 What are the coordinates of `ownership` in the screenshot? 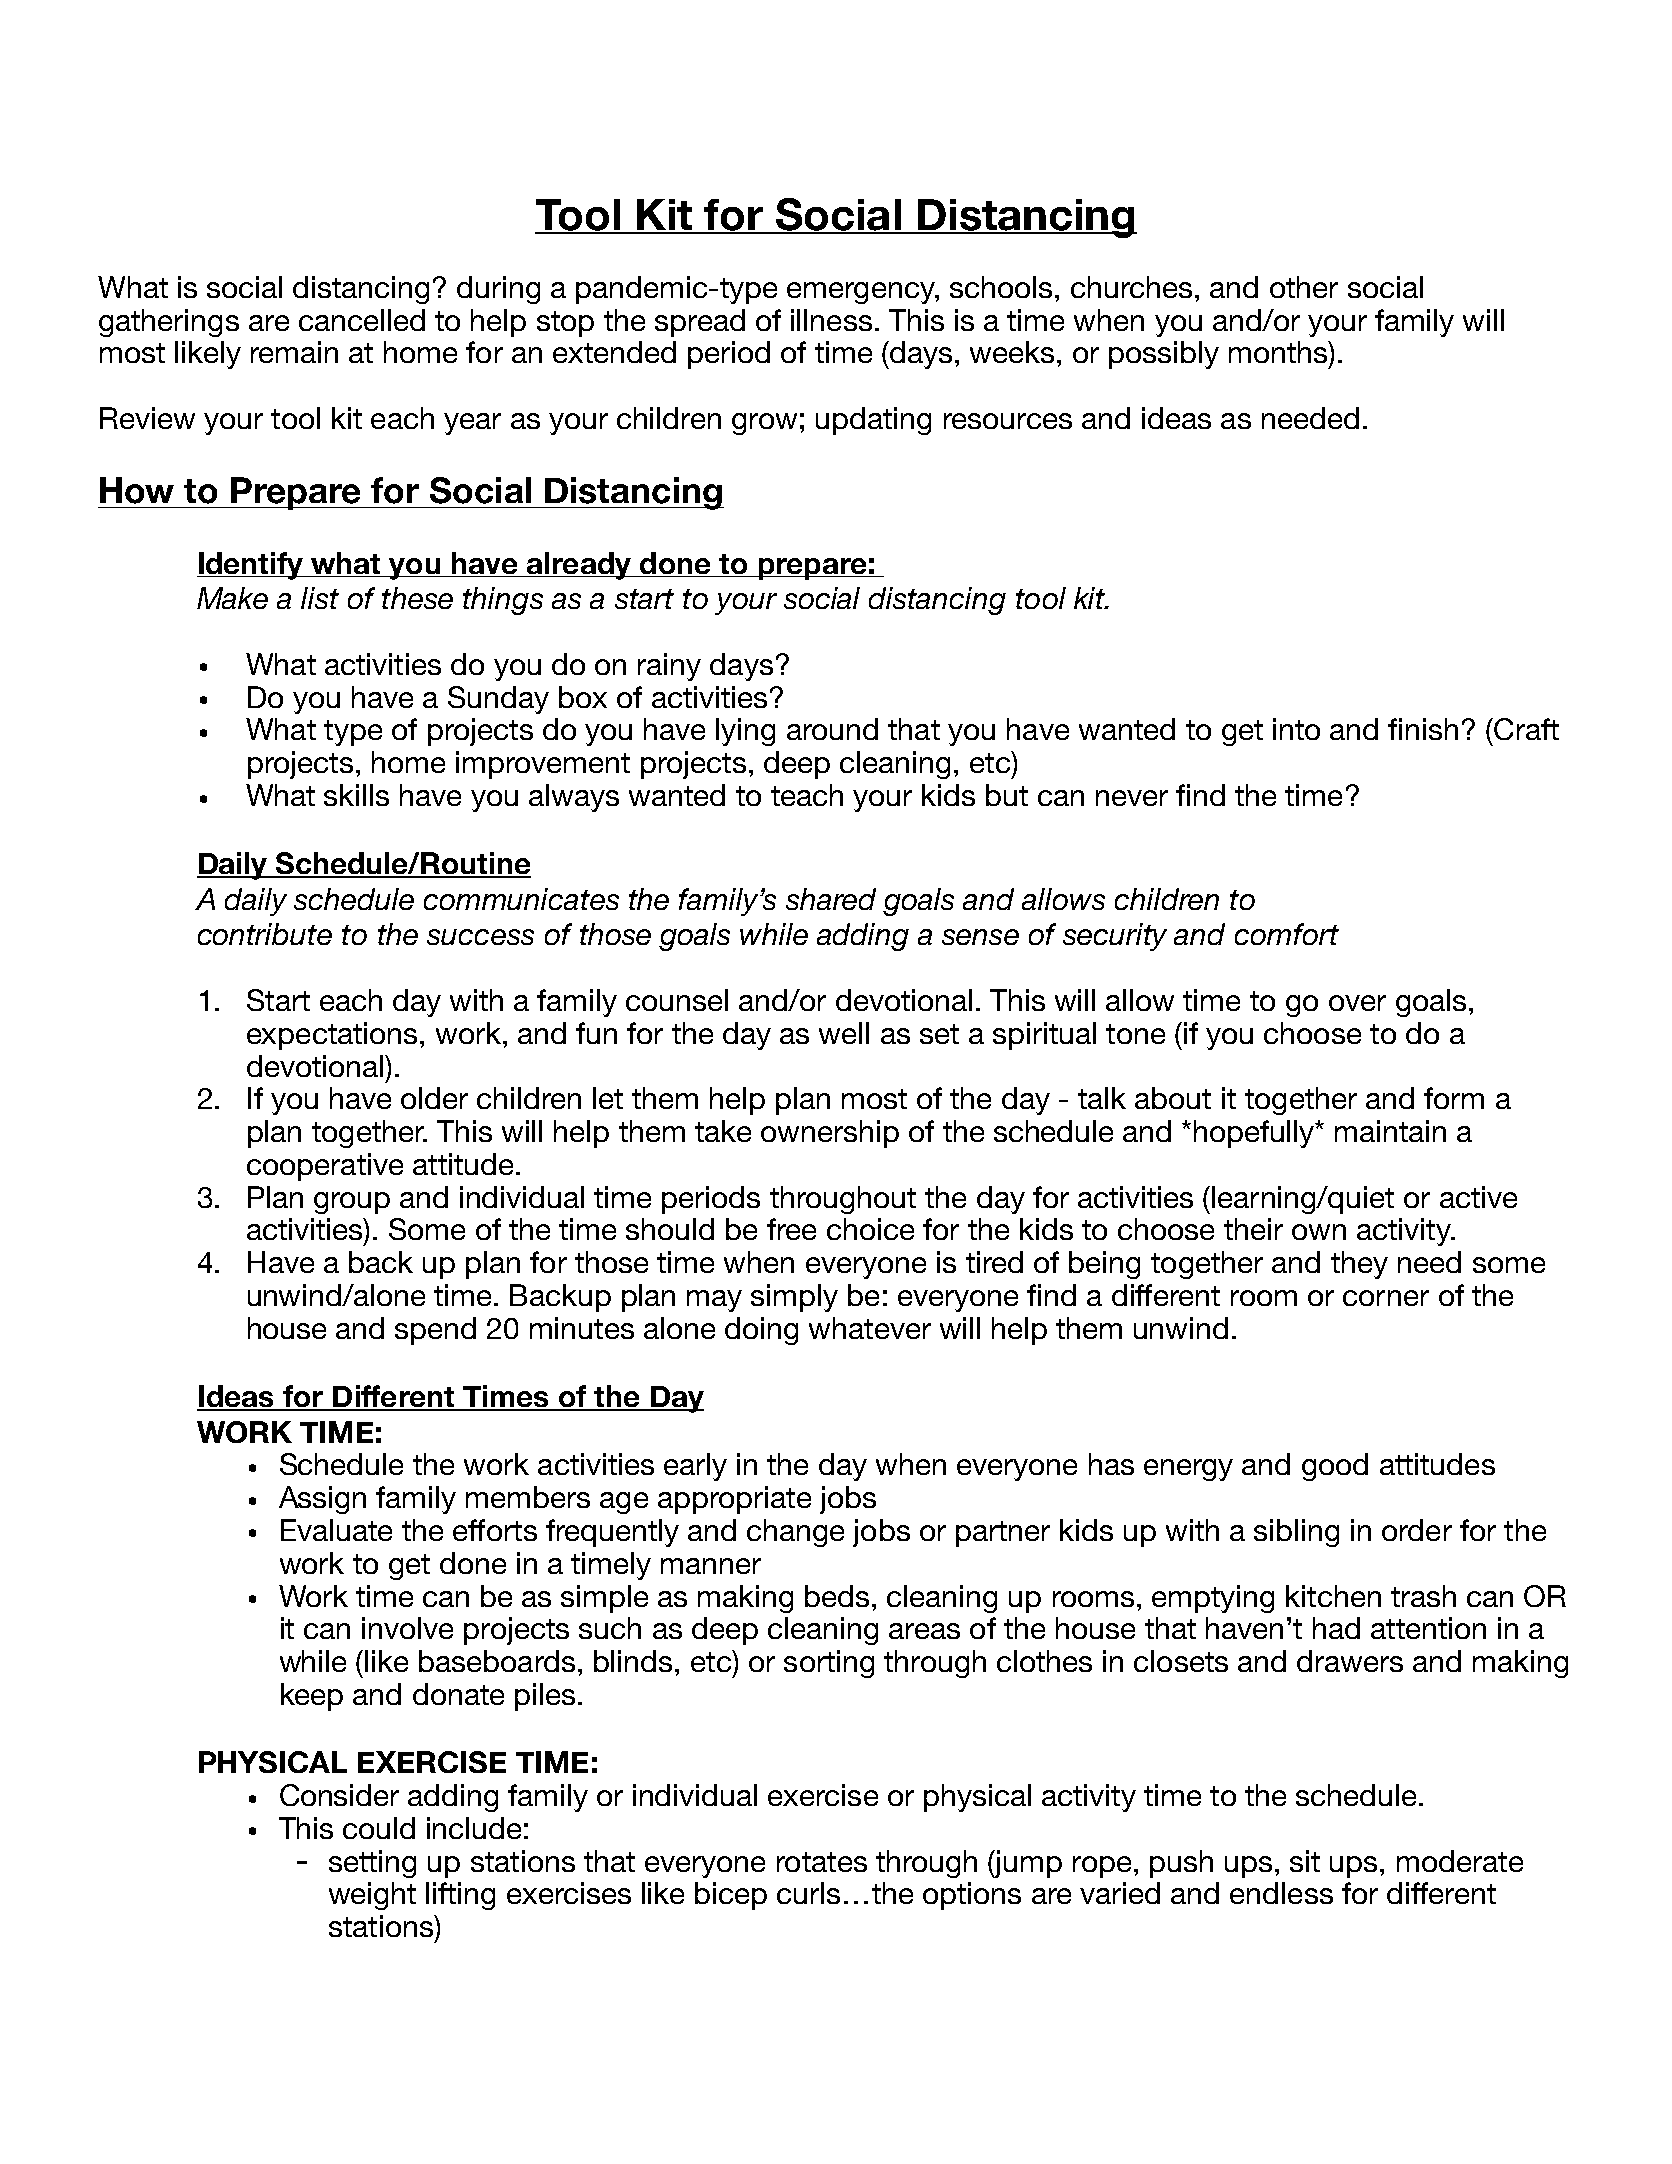 It's located at (830, 1134).
